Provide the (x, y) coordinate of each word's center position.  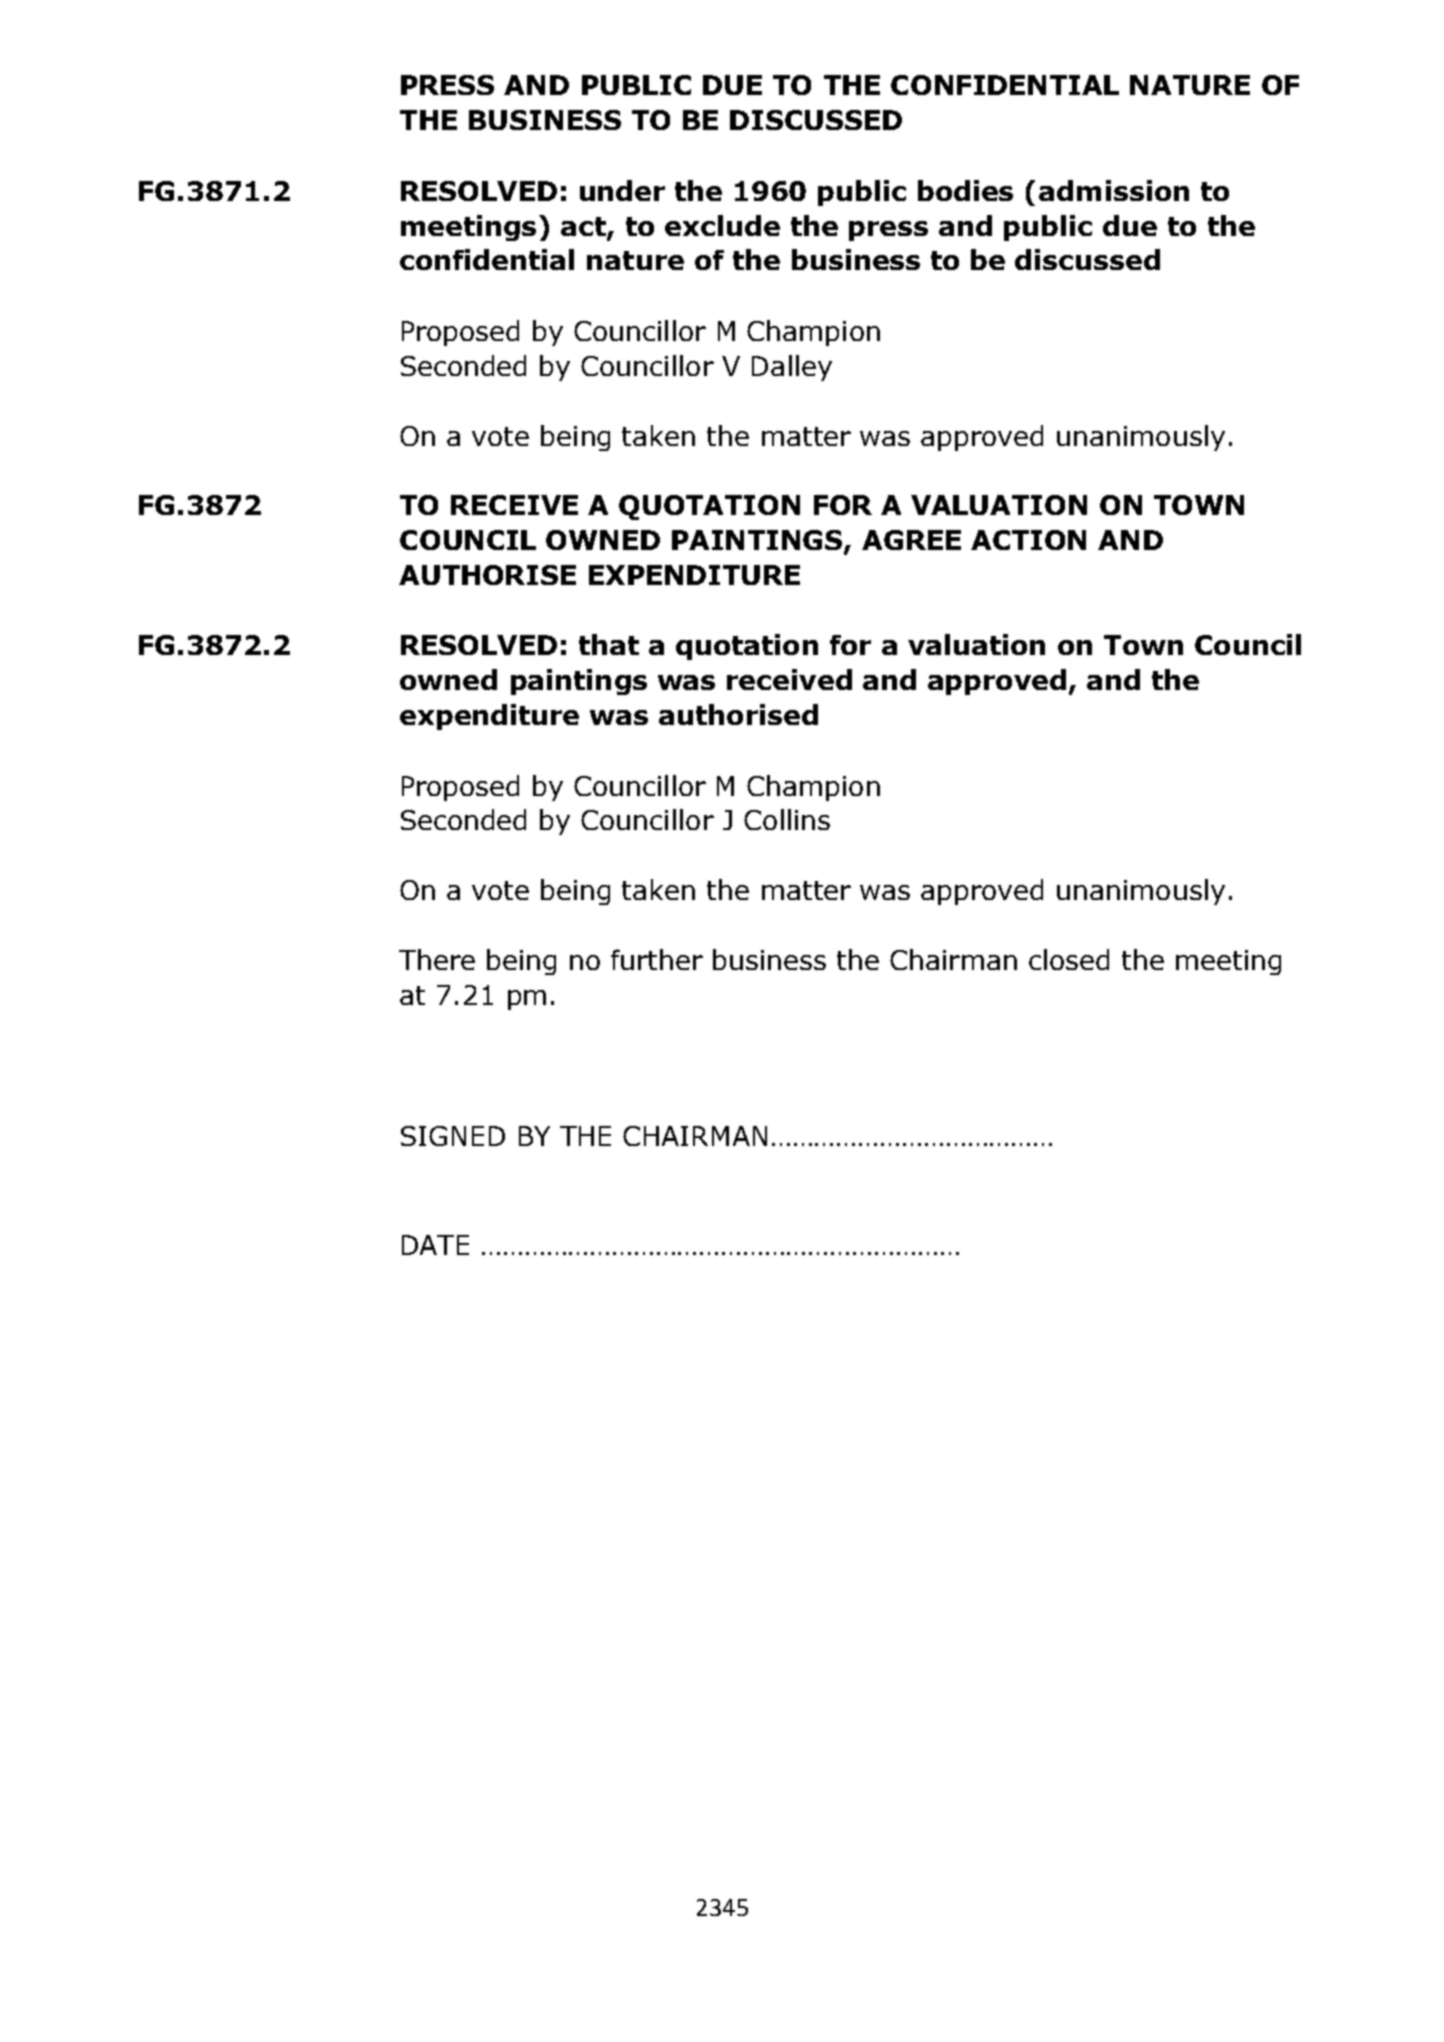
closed (1069, 959)
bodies (965, 190)
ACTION (1028, 540)
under (622, 190)
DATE (435, 1245)
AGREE (911, 540)
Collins (787, 819)
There (437, 959)
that (609, 644)
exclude (722, 225)
